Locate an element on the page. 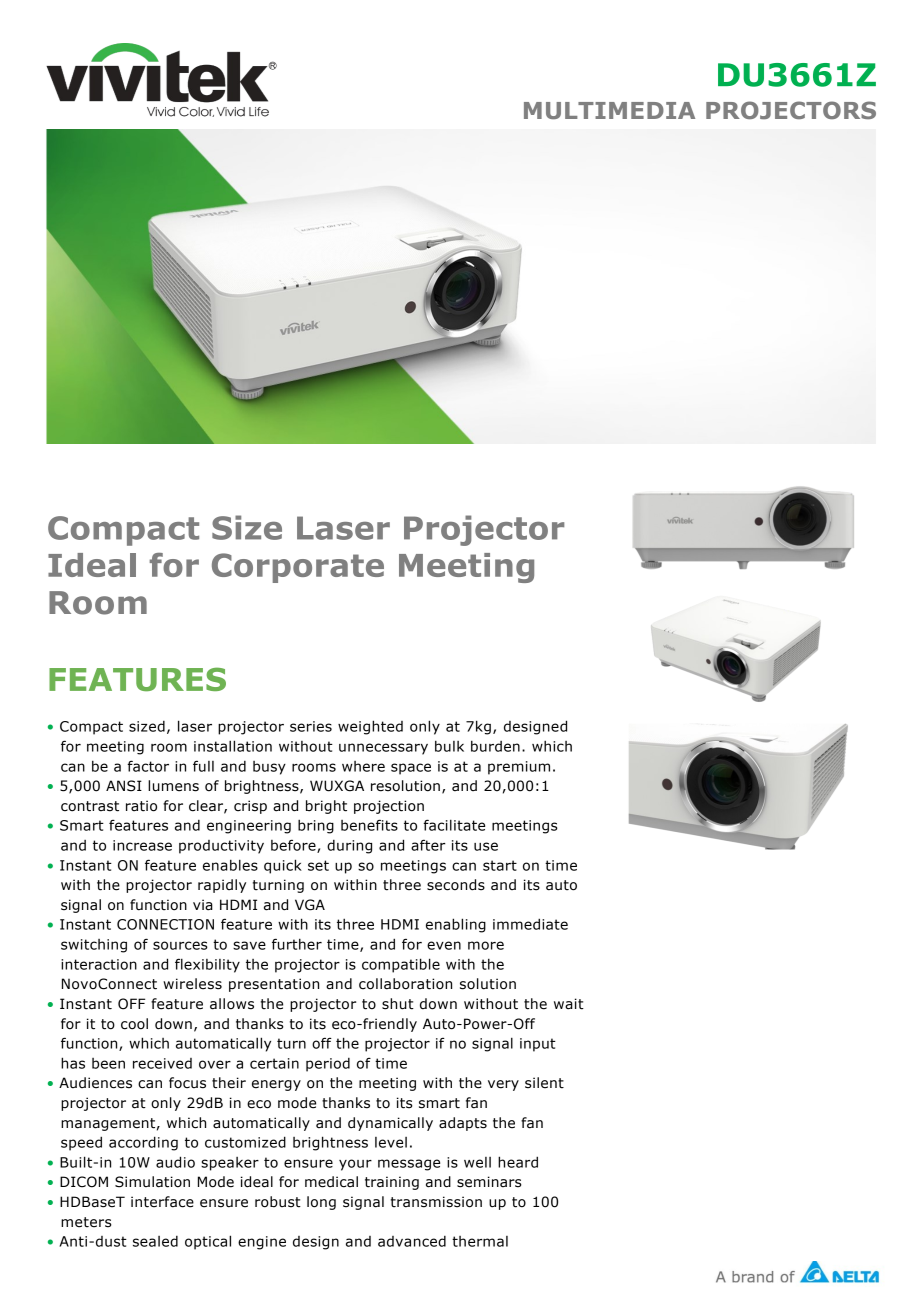 This document has height=1308, width=924. VGA is located at coordinates (310, 905).
